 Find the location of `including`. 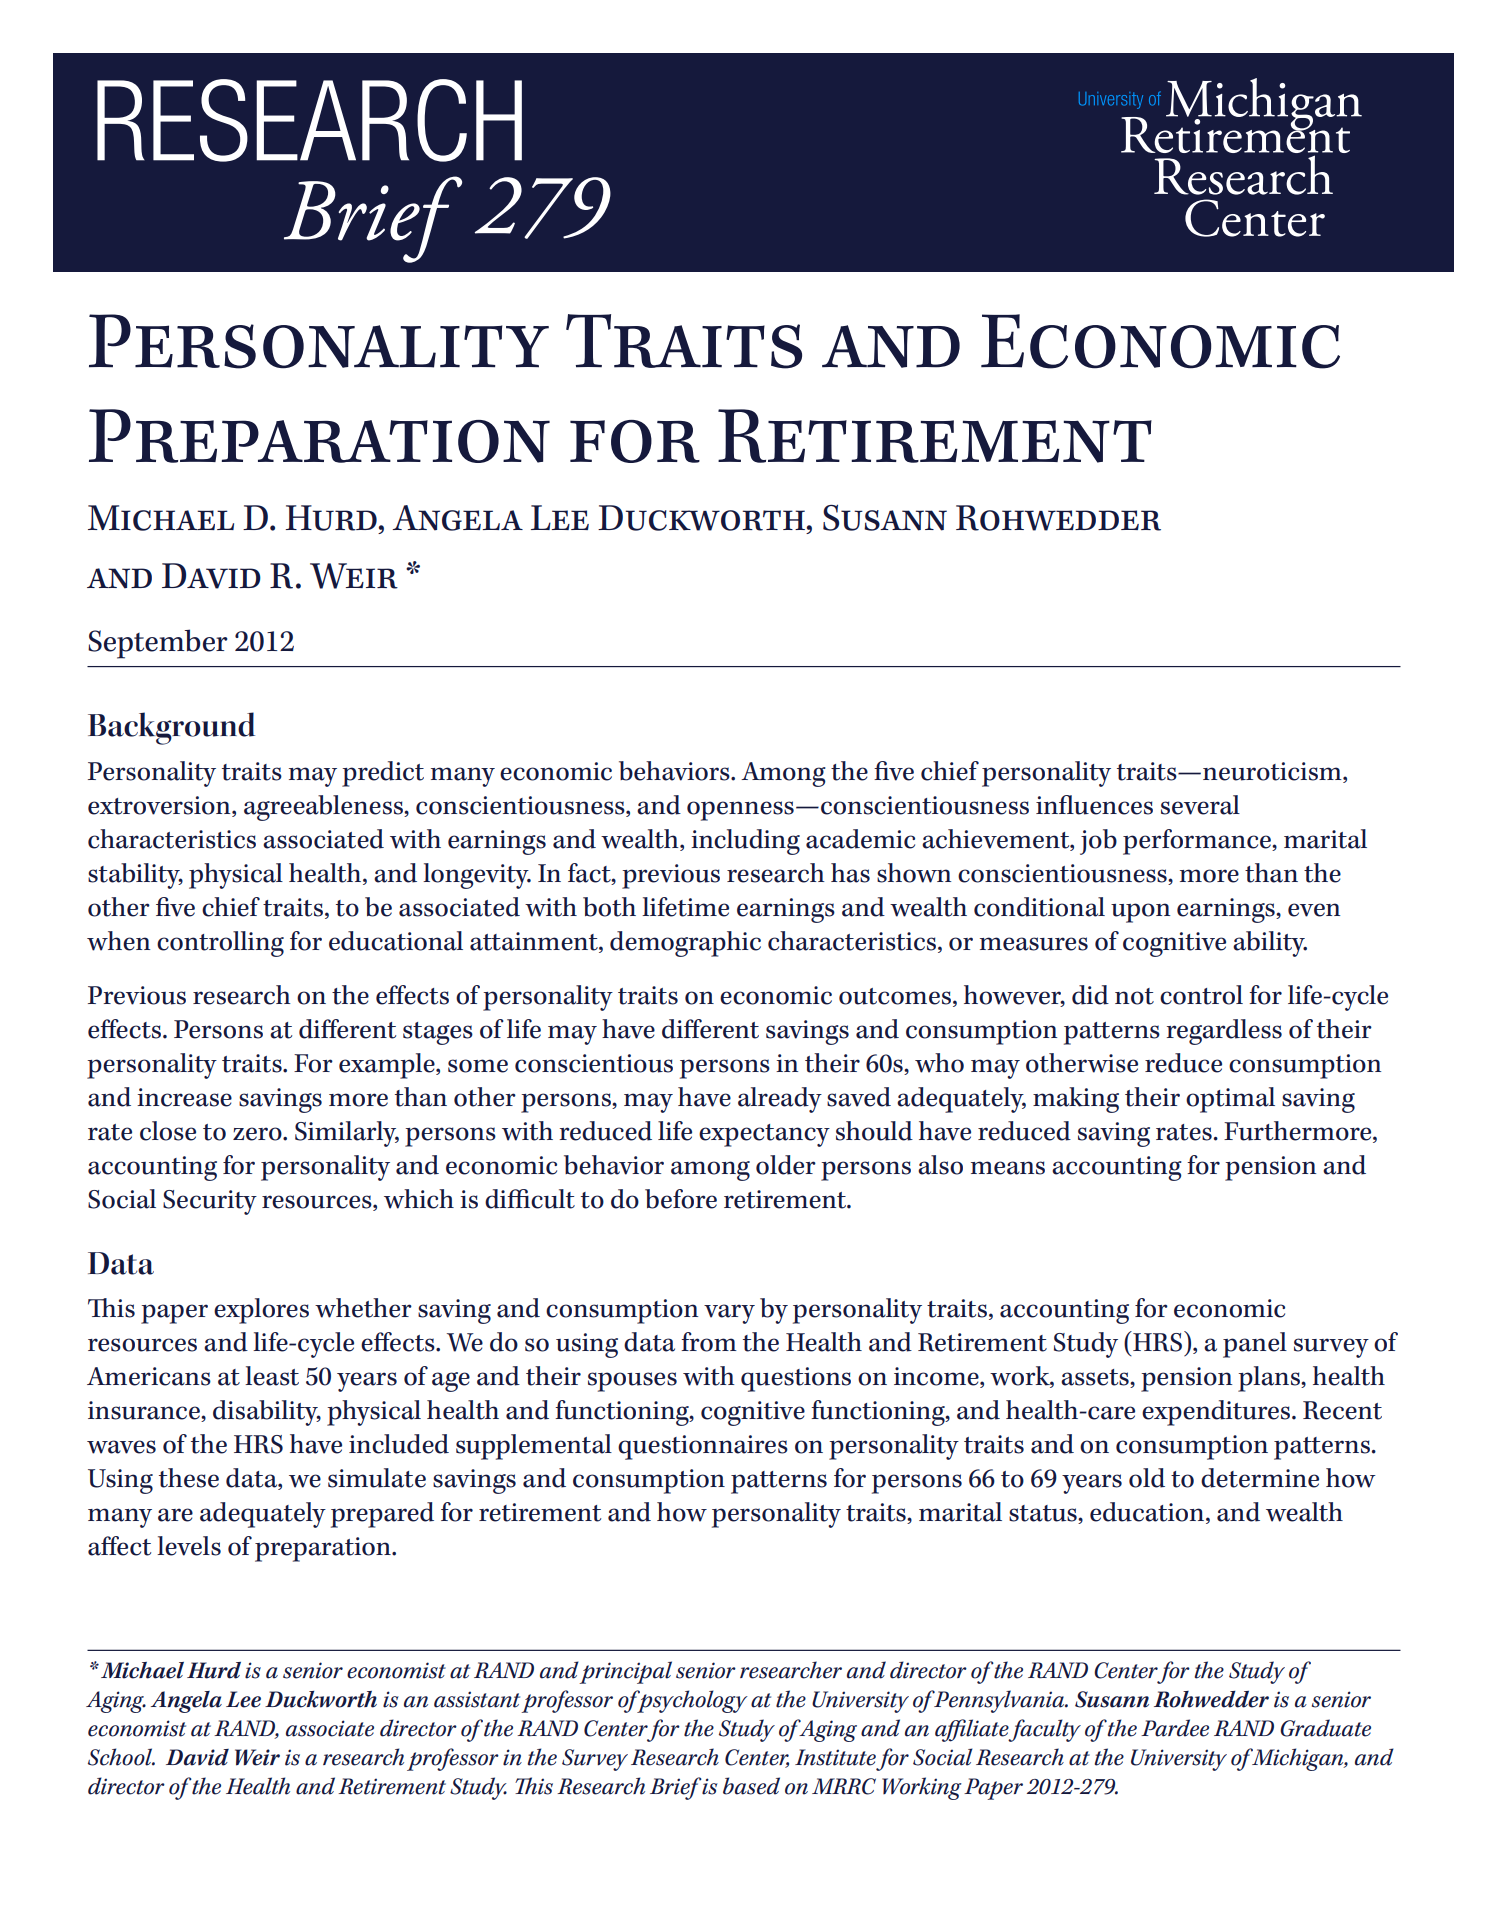

including is located at coordinates (745, 842).
